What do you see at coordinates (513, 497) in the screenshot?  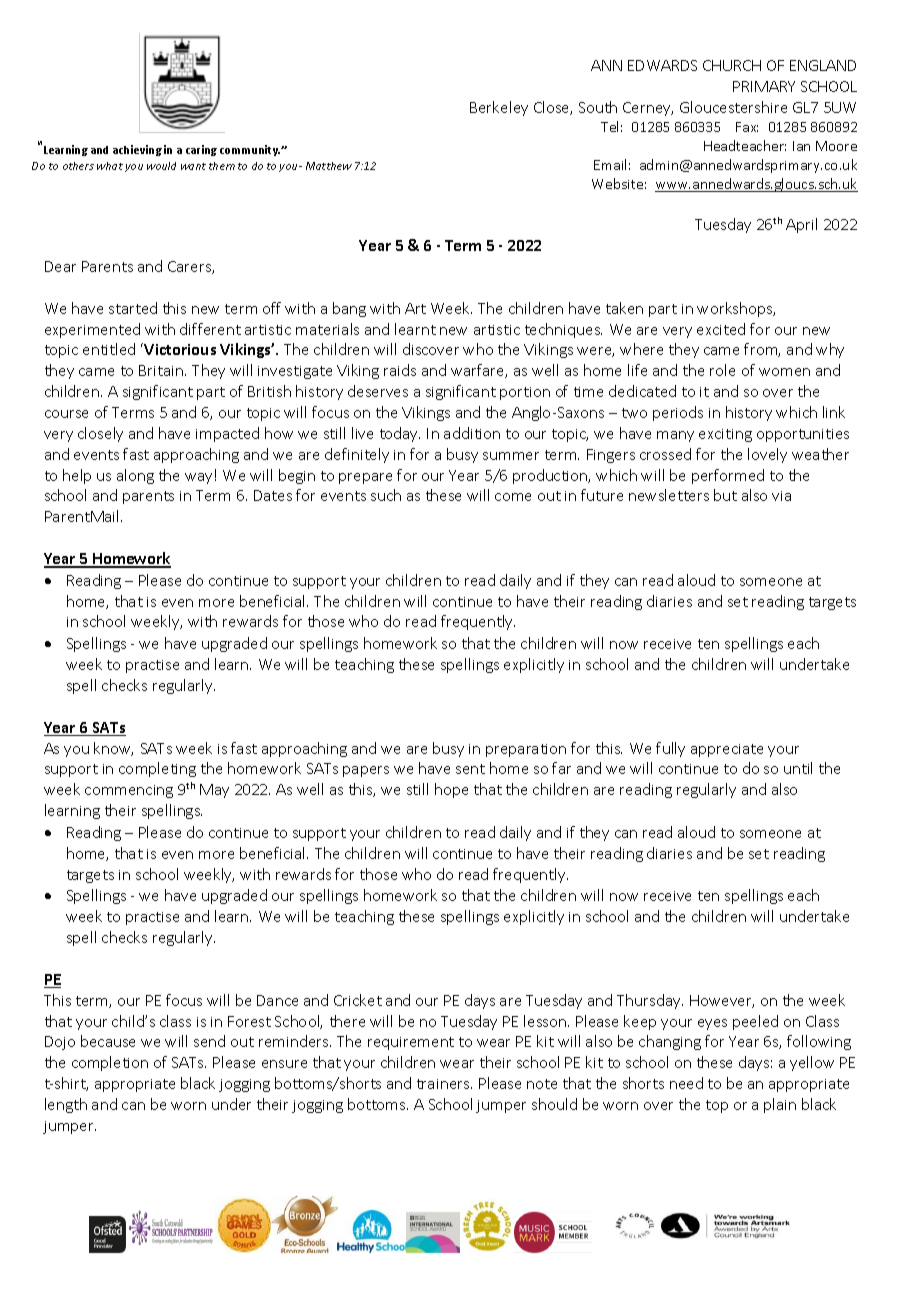 I see `come` at bounding box center [513, 497].
